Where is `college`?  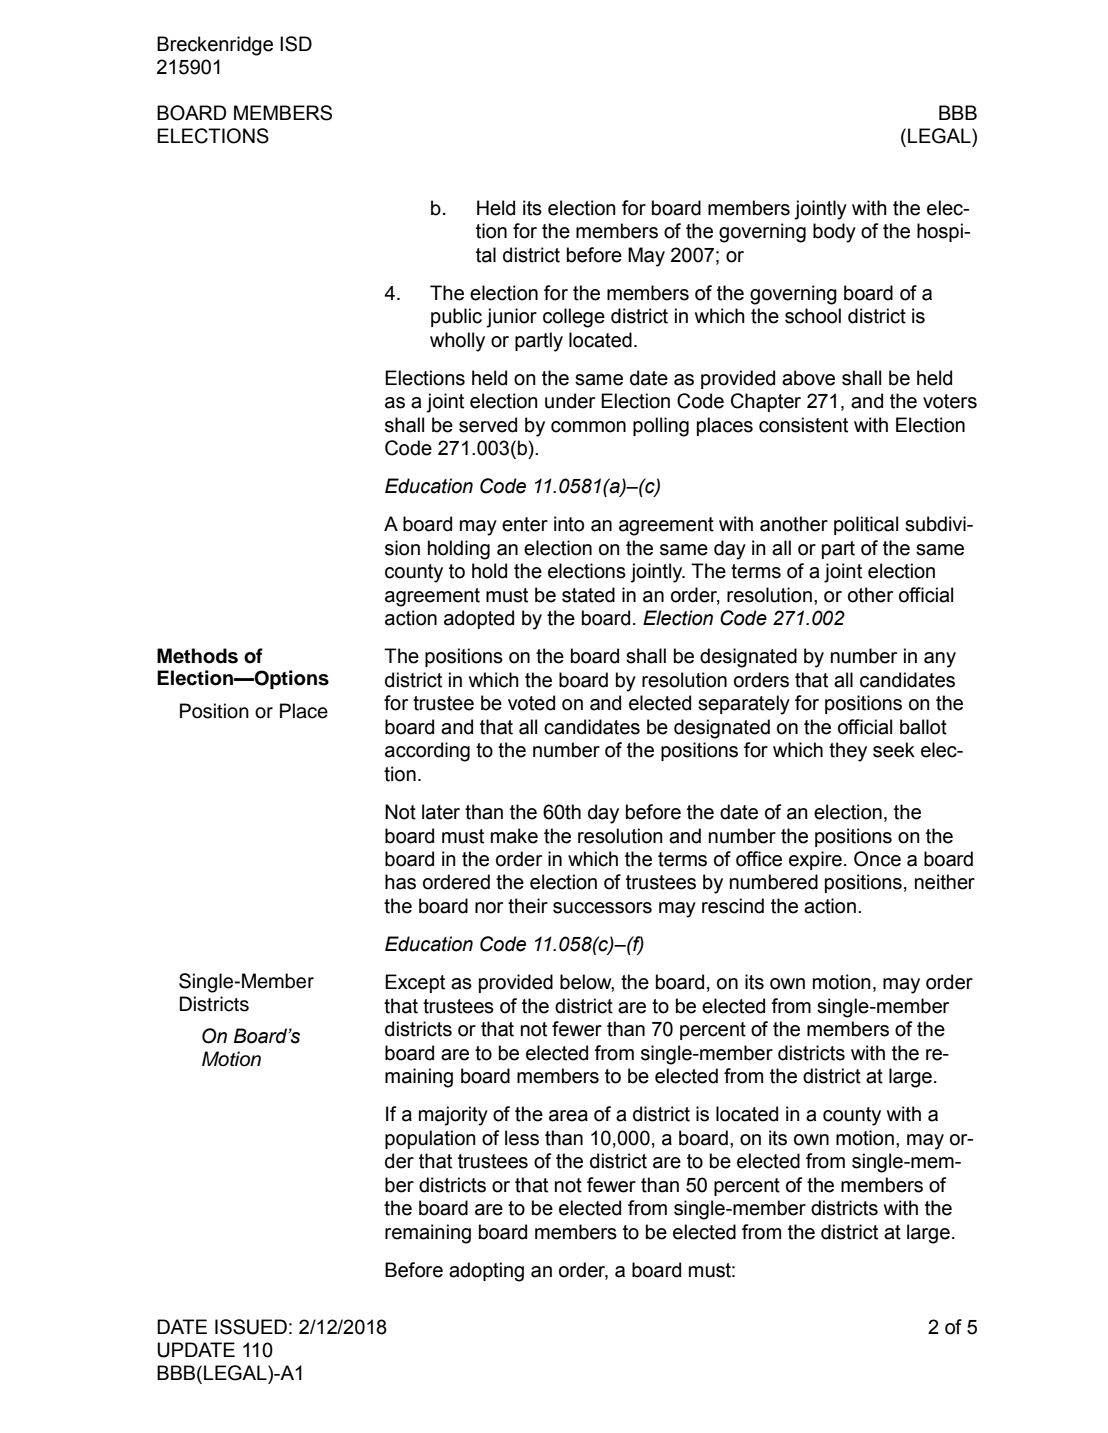
college is located at coordinates (574, 318).
